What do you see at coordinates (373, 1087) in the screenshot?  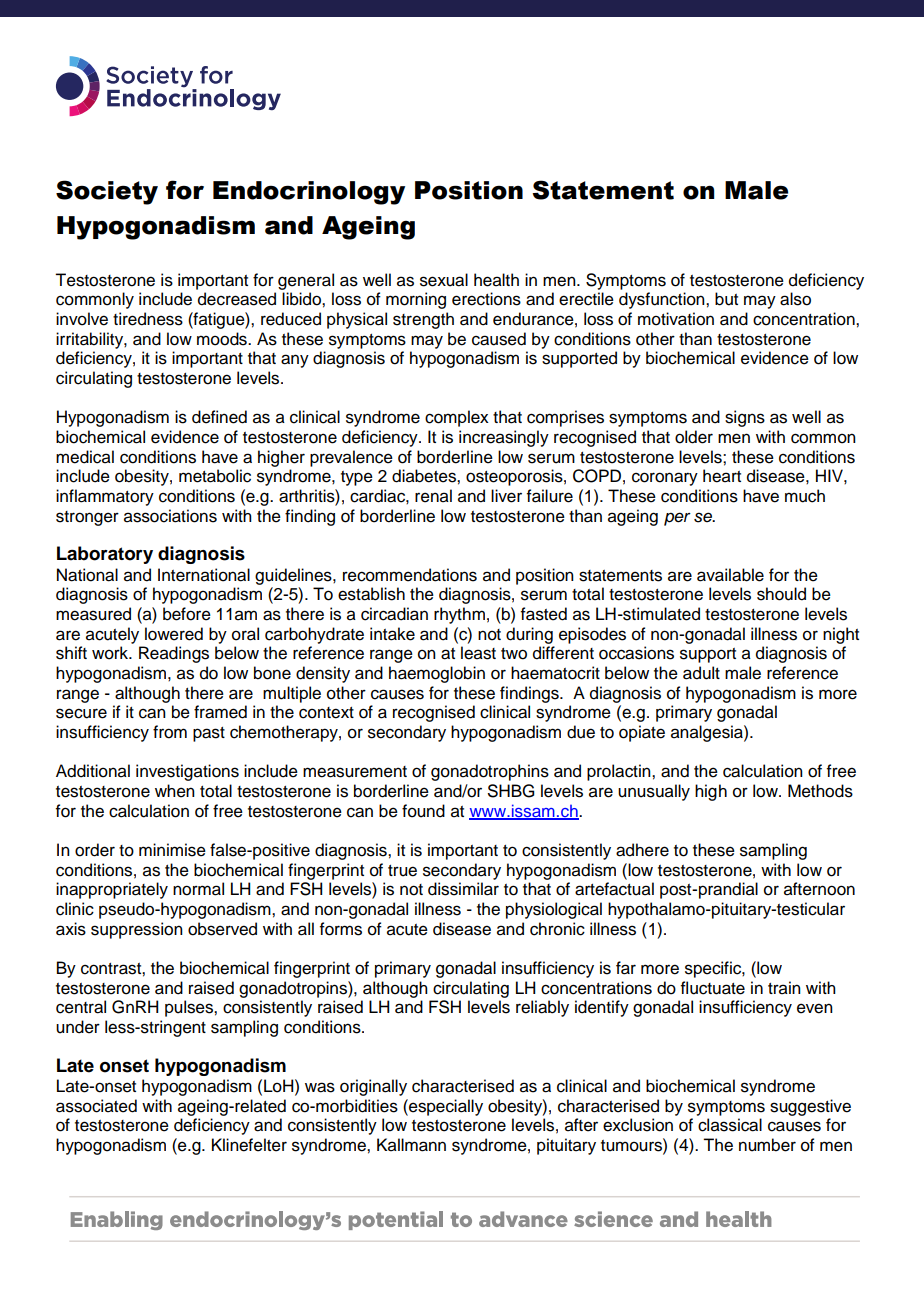 I see `originally` at bounding box center [373, 1087].
